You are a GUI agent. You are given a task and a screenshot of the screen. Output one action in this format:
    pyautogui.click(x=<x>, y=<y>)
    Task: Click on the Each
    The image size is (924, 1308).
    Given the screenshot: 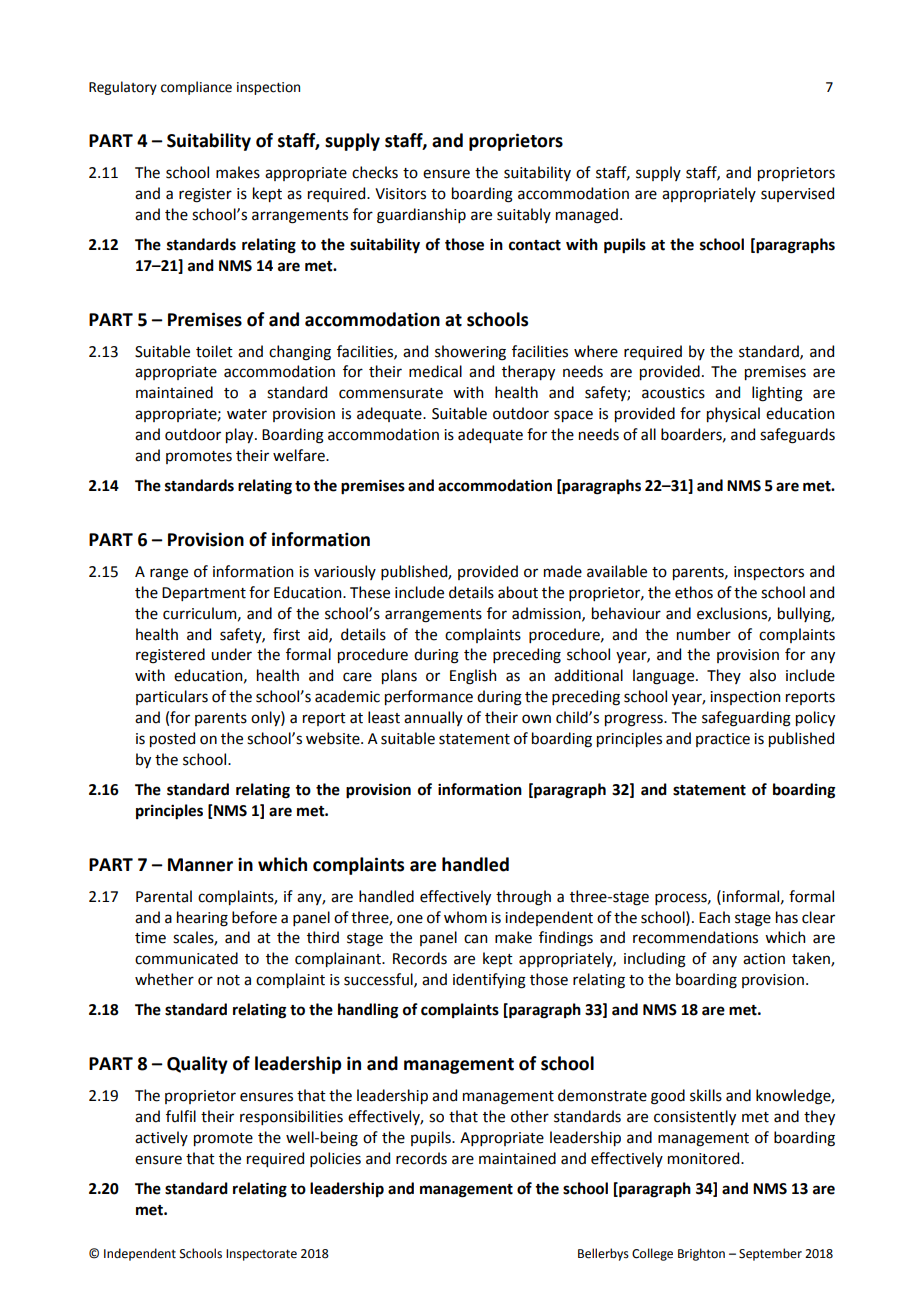 What is the action you would take?
    pyautogui.click(x=714, y=917)
